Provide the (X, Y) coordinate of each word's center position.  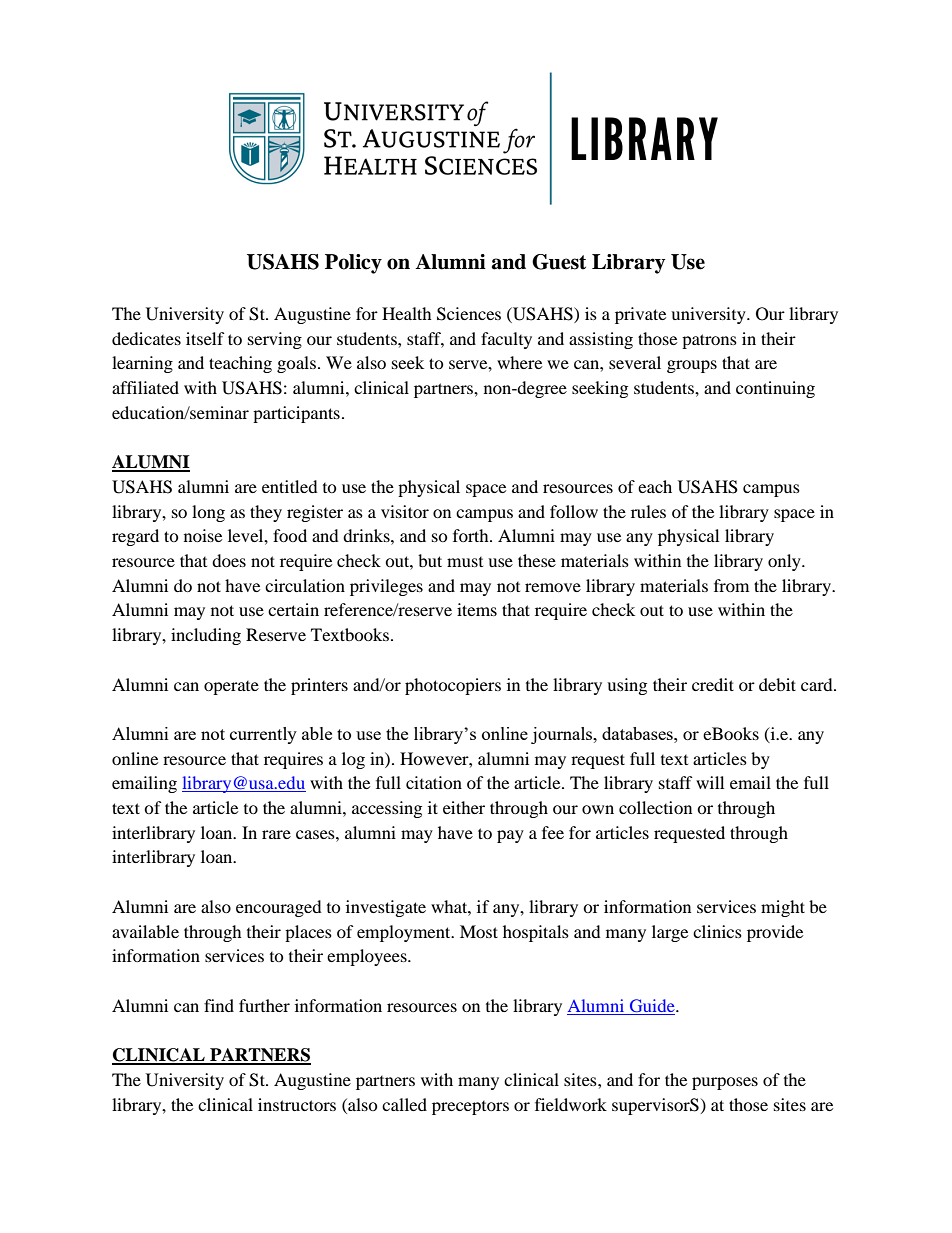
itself (205, 338)
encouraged (279, 908)
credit (713, 684)
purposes (725, 1083)
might (783, 908)
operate (231, 688)
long (208, 513)
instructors (297, 1104)
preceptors (470, 1108)
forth (472, 535)
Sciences (469, 314)
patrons (709, 341)
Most (479, 931)
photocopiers (453, 686)
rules (648, 511)
